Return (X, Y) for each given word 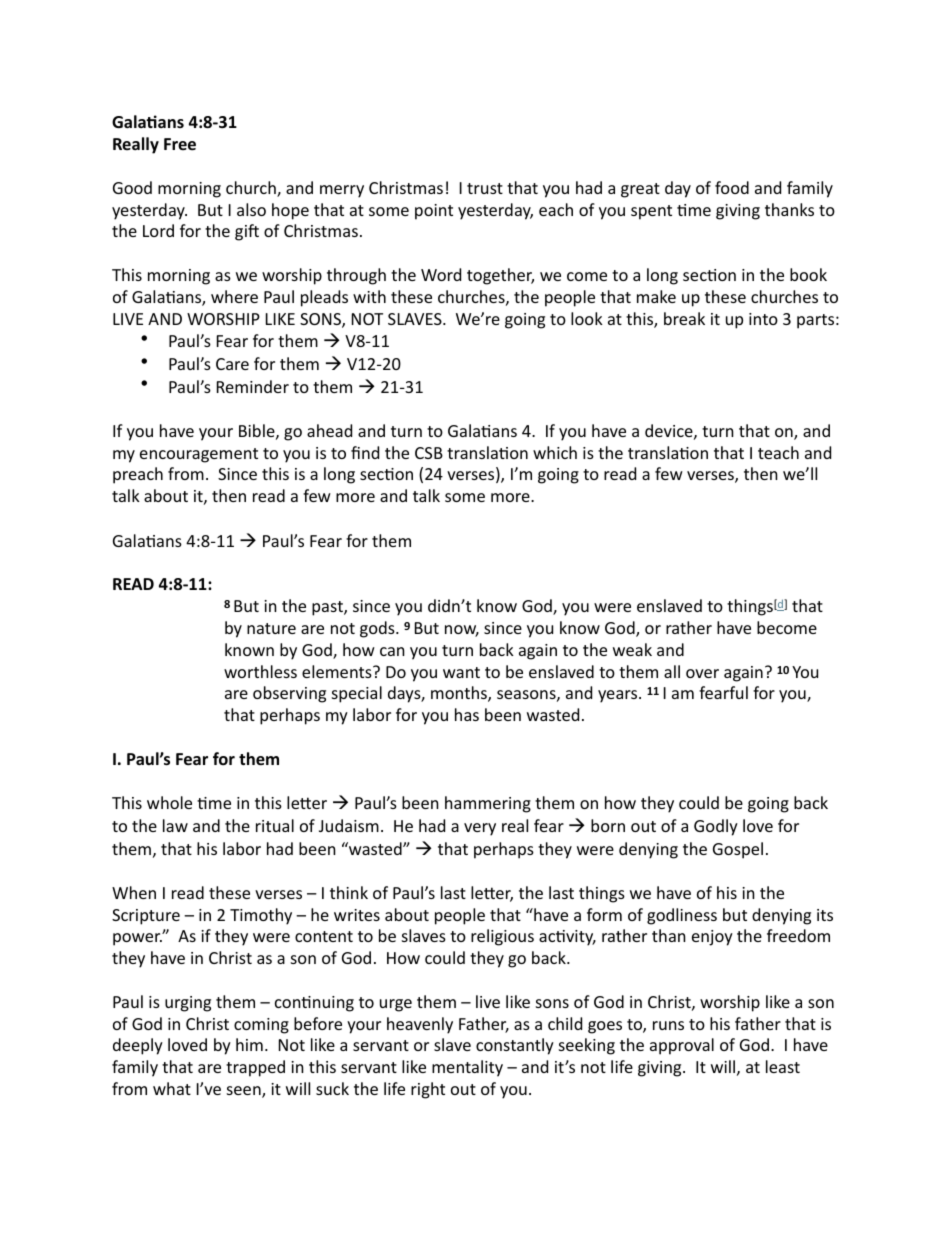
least (783, 1066)
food (732, 187)
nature (271, 628)
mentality (467, 1068)
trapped (255, 1068)
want (461, 672)
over (702, 673)
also (251, 209)
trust (485, 188)
